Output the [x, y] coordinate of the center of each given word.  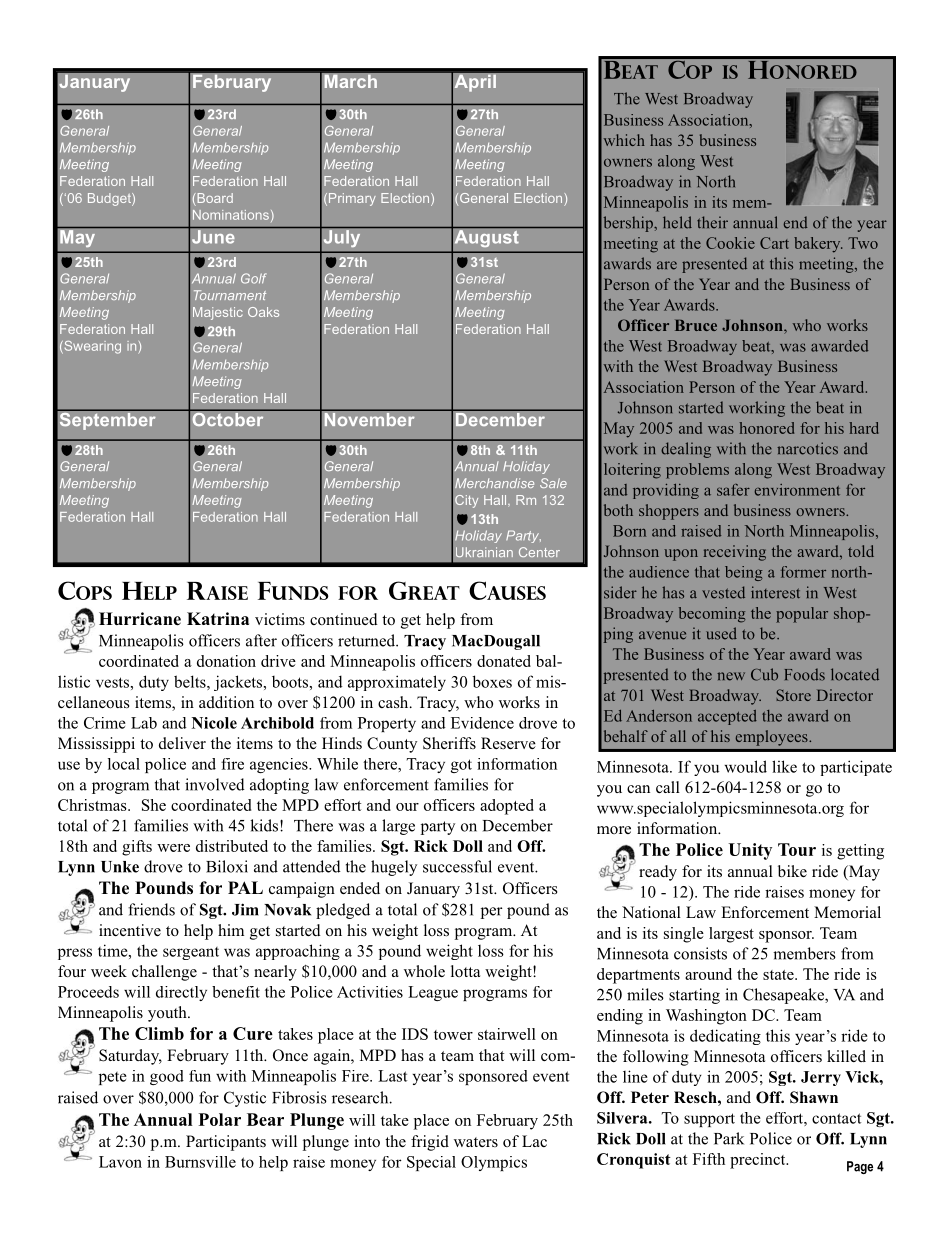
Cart [774, 243]
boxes [492, 681]
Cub [764, 674]
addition [226, 702]
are [667, 265]
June [213, 237]
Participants [226, 1143]
